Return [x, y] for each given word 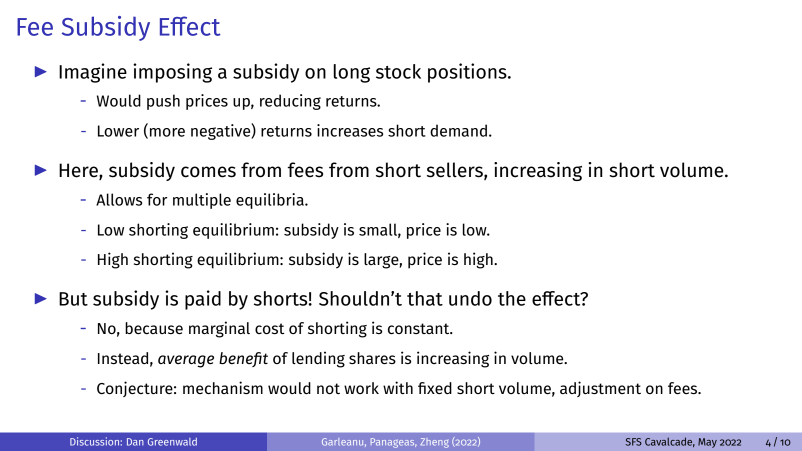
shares [372, 358]
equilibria [271, 201]
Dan [135, 442]
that [425, 298]
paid [203, 300]
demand [458, 130]
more [167, 132]
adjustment [600, 389]
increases [350, 130]
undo [470, 298]
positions [468, 73]
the [512, 298]
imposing [172, 73]
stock [398, 71]
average [186, 361]
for [157, 199]
